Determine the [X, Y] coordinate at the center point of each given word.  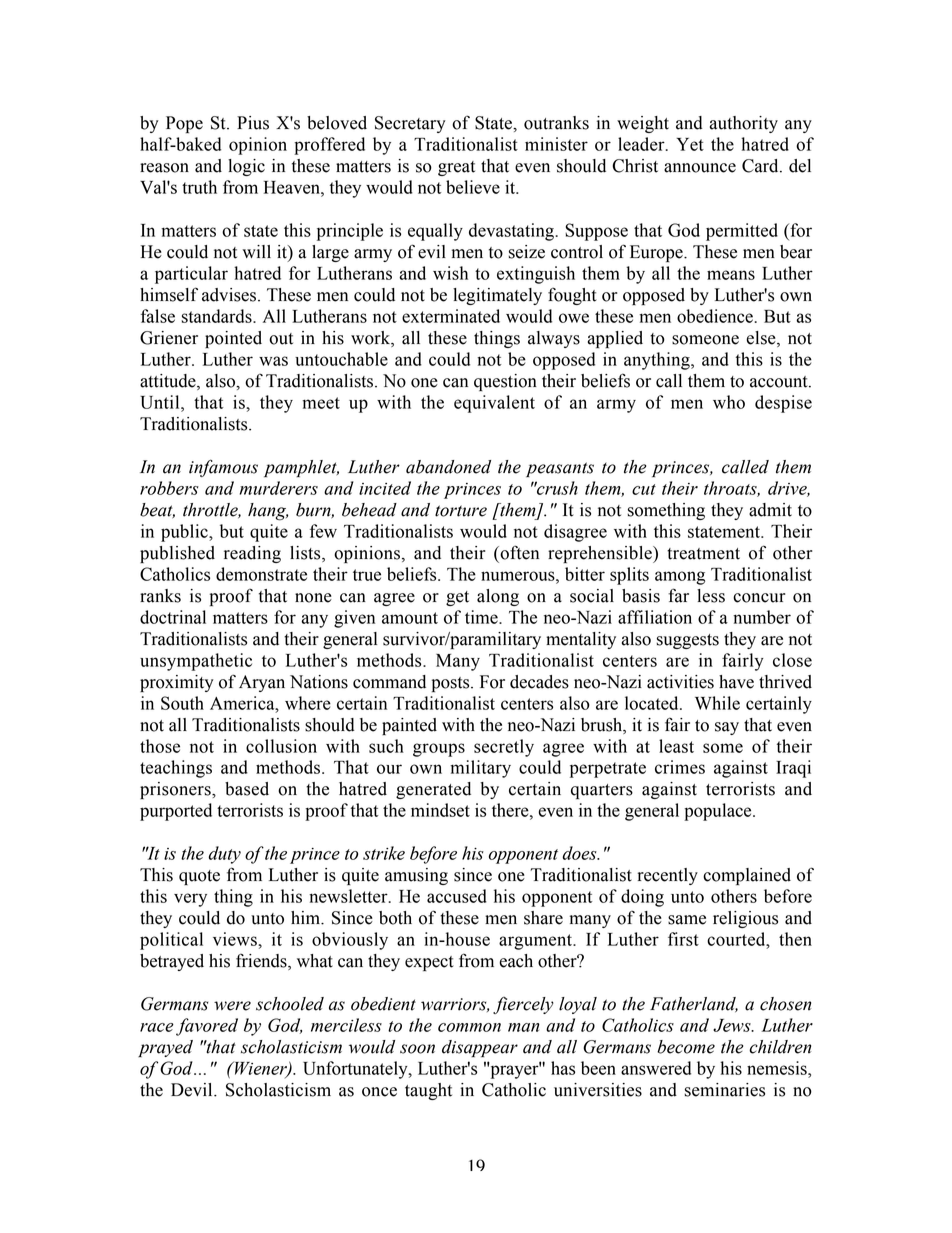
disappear [480, 1049]
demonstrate [261, 574]
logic [246, 167]
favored [207, 1027]
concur [759, 598]
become [686, 1047]
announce [700, 168]
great [456, 168]
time [482, 617]
